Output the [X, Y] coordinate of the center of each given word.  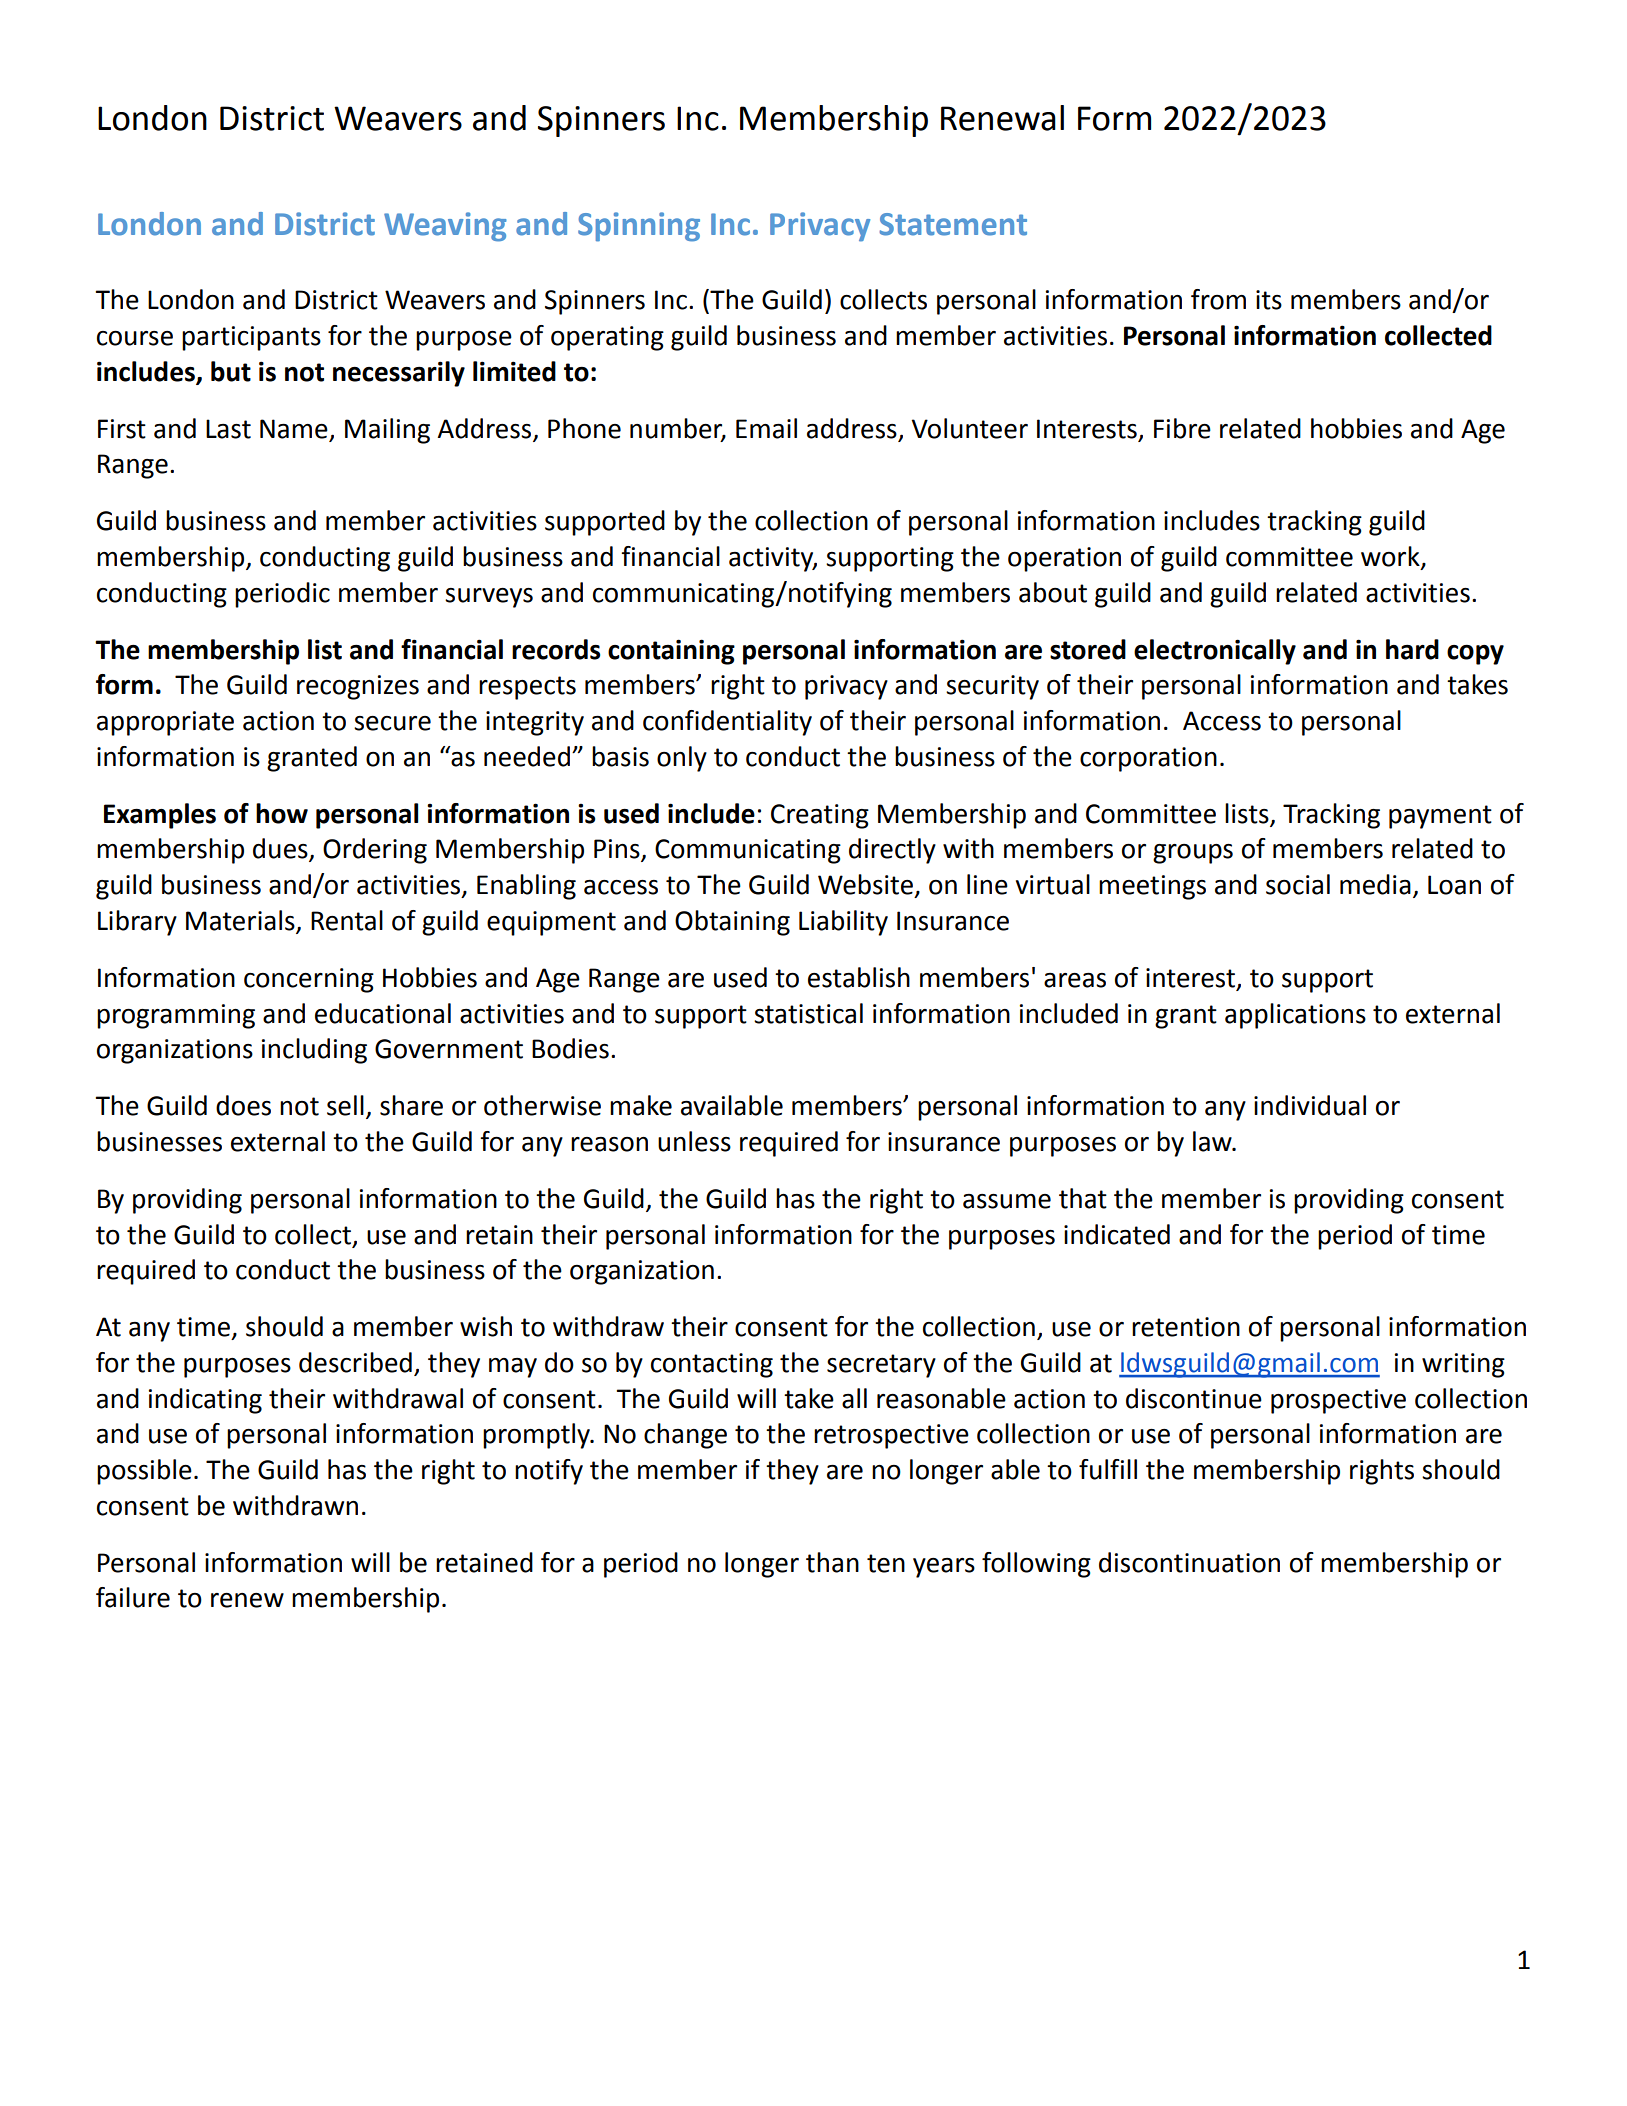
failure [133, 1597]
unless [694, 1141]
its [1269, 300]
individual [1310, 1105]
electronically [1215, 652]
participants [251, 338]
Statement [953, 224]
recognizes [358, 687]
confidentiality [727, 723]
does [243, 1105]
